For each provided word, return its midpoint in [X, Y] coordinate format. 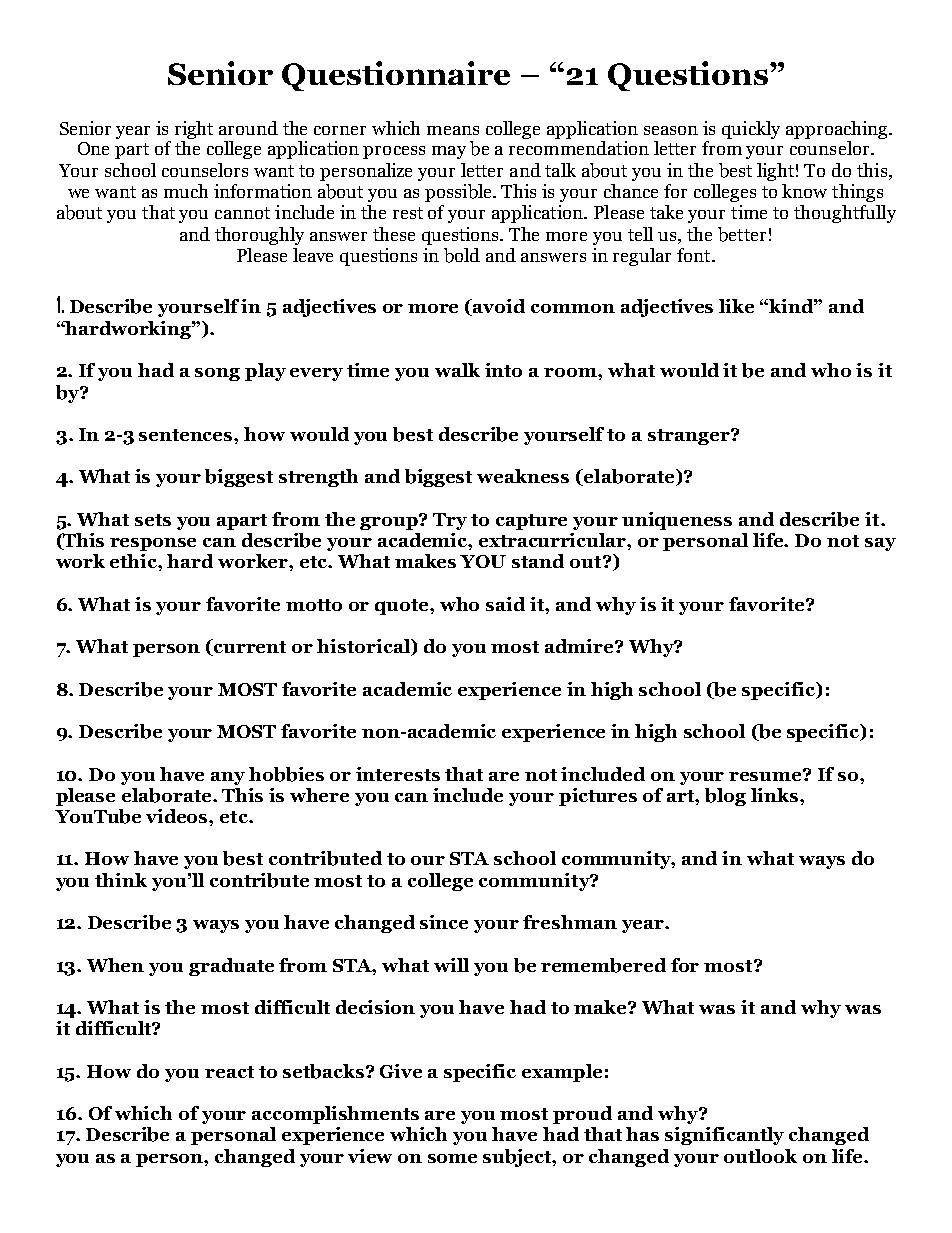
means [453, 130]
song [217, 374]
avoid [498, 307]
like [736, 306]
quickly [751, 130]
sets [153, 520]
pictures [598, 797]
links [776, 795]
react [229, 1072]
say [880, 544]
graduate [231, 967]
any [228, 778]
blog [725, 797]
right [194, 130]
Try [450, 521]
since [444, 922]
